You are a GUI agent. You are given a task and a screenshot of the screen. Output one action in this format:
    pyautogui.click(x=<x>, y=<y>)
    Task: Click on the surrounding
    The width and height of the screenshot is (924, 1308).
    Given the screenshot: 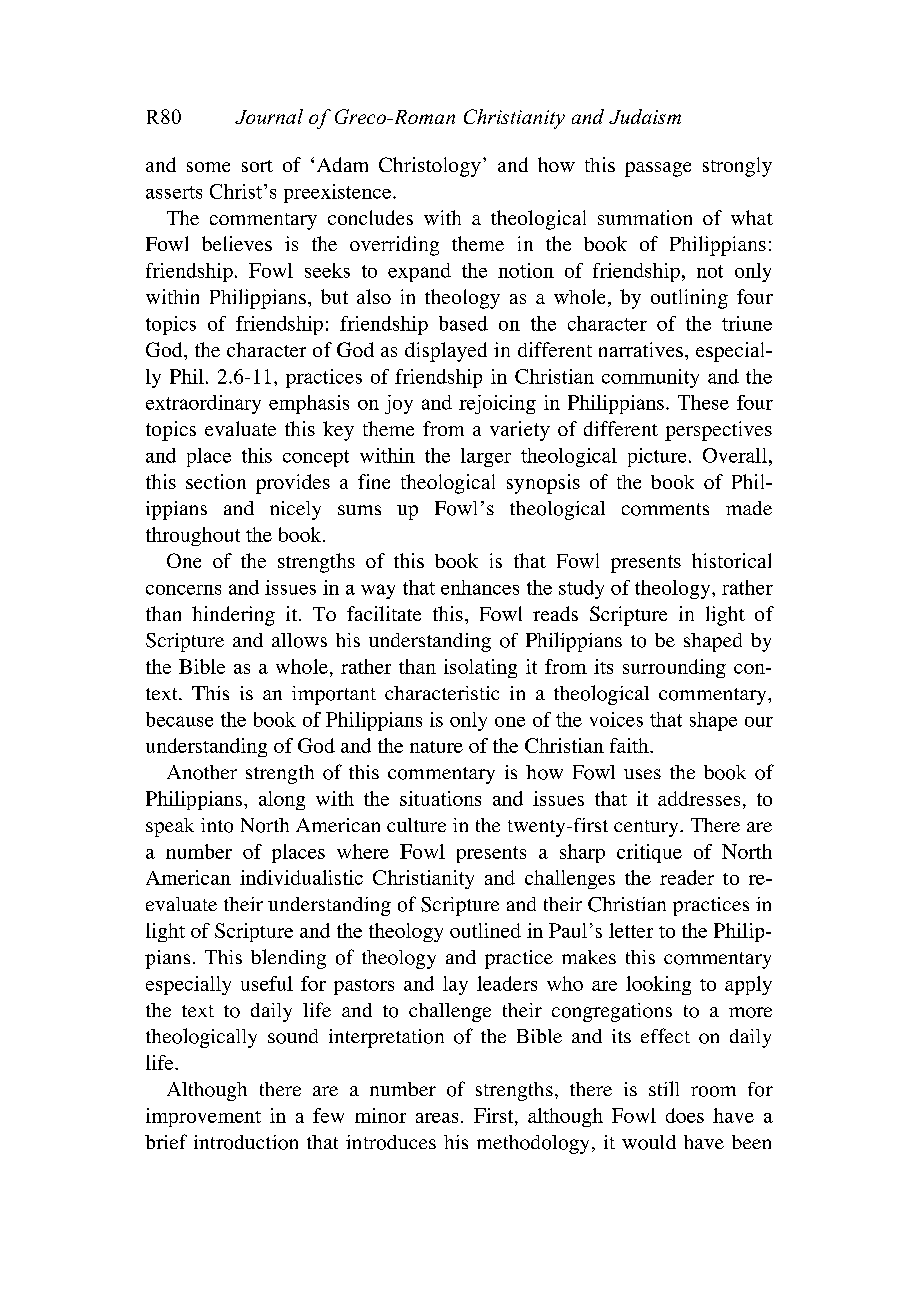 What is the action you would take?
    pyautogui.click(x=674, y=668)
